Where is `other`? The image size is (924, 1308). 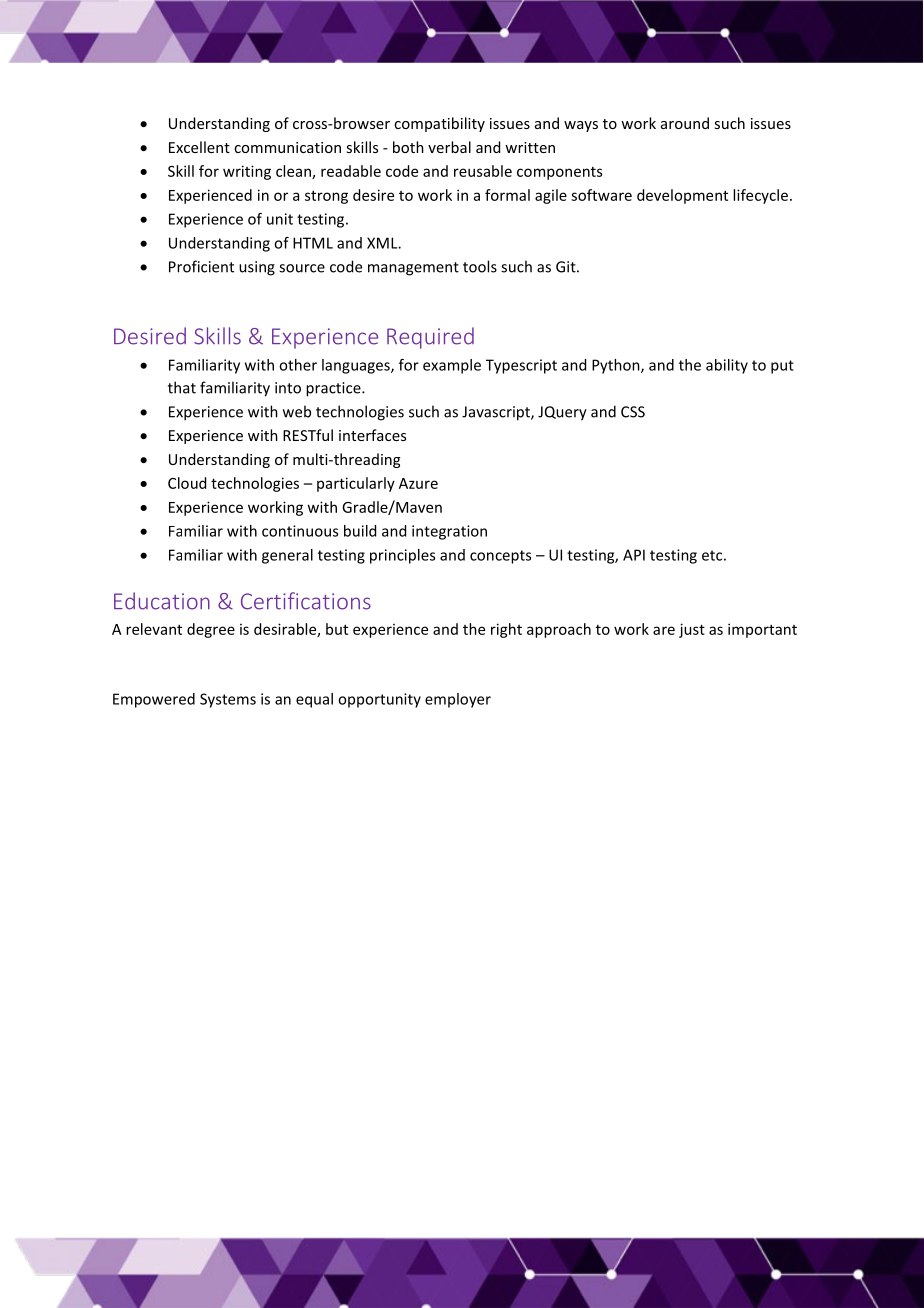 other is located at coordinates (298, 365).
